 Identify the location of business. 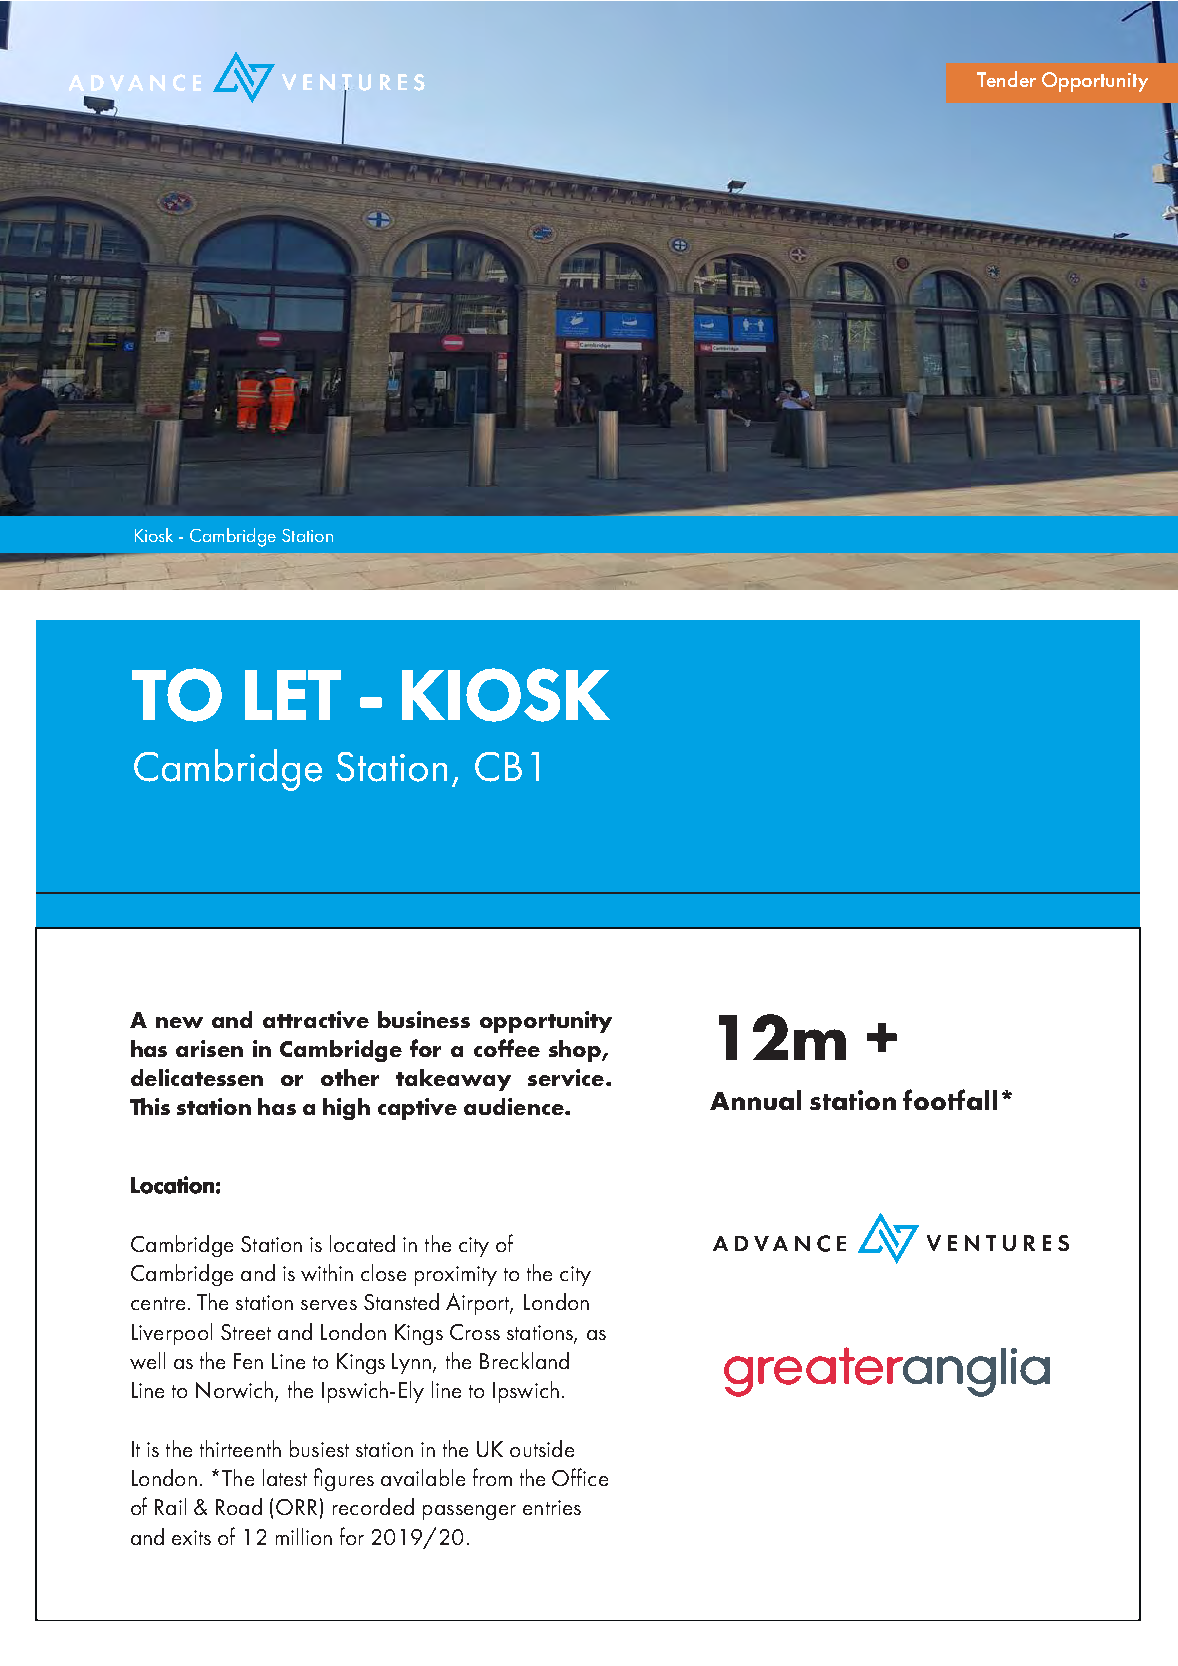
(424, 1019).
